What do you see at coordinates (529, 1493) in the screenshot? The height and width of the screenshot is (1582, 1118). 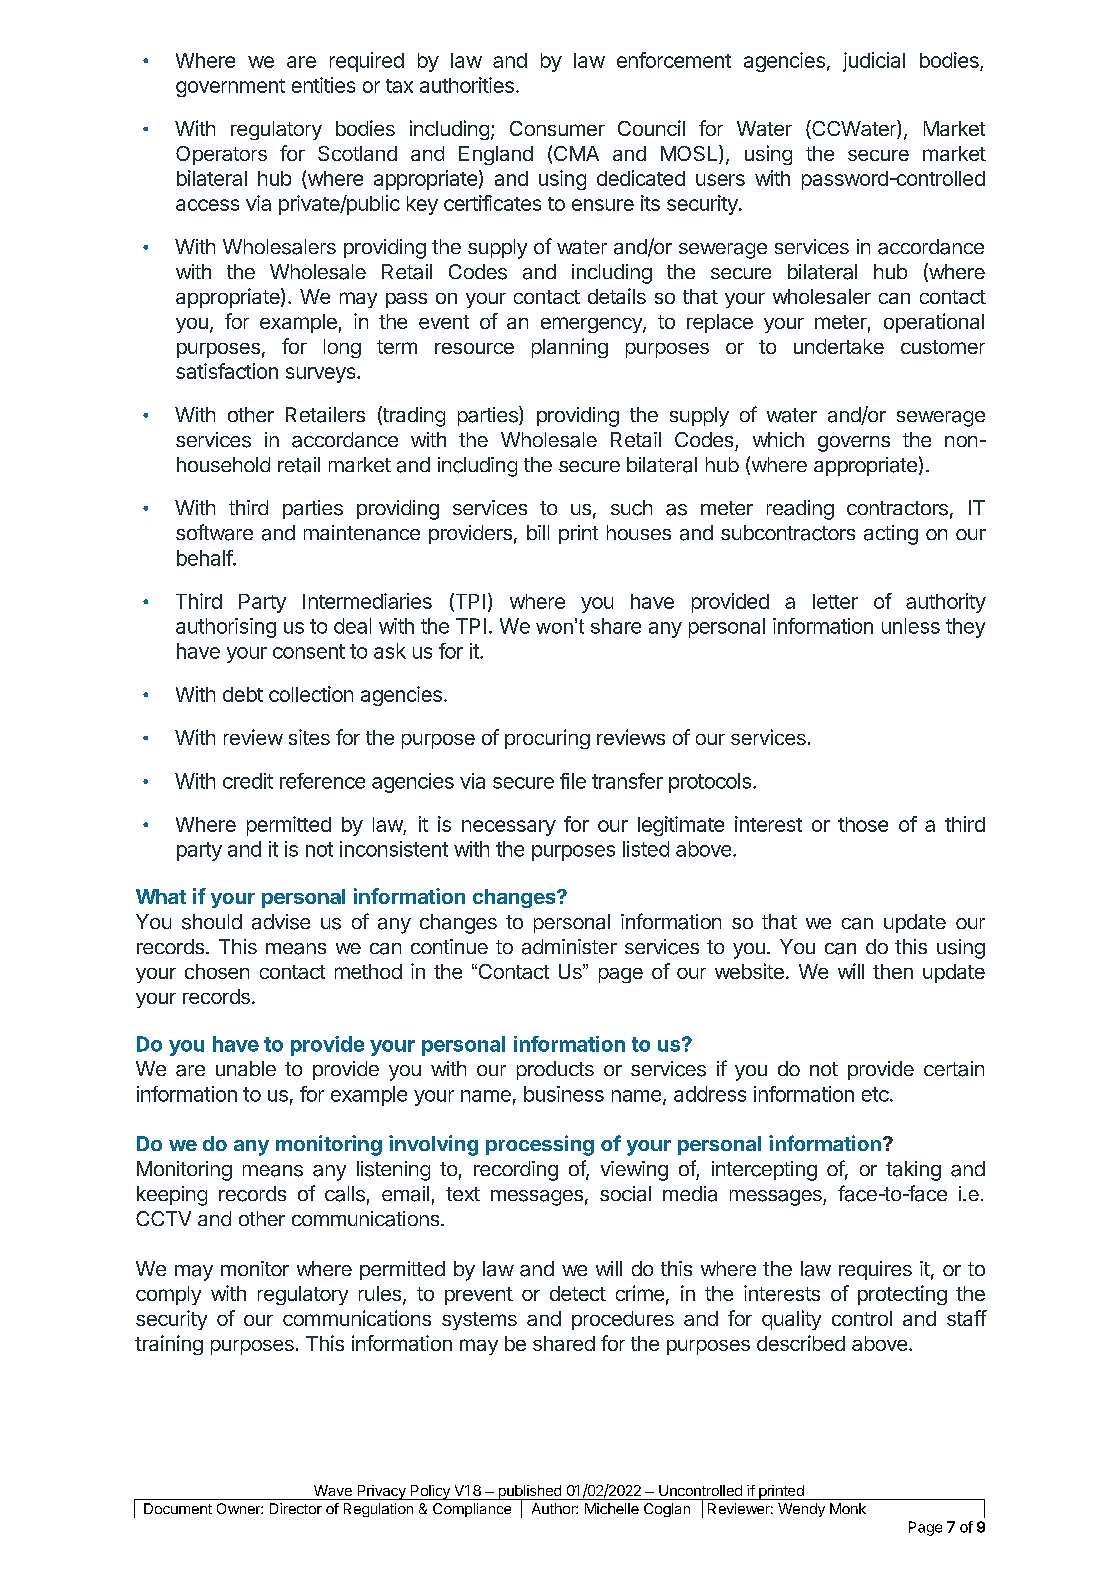 I see `published` at bounding box center [529, 1493].
